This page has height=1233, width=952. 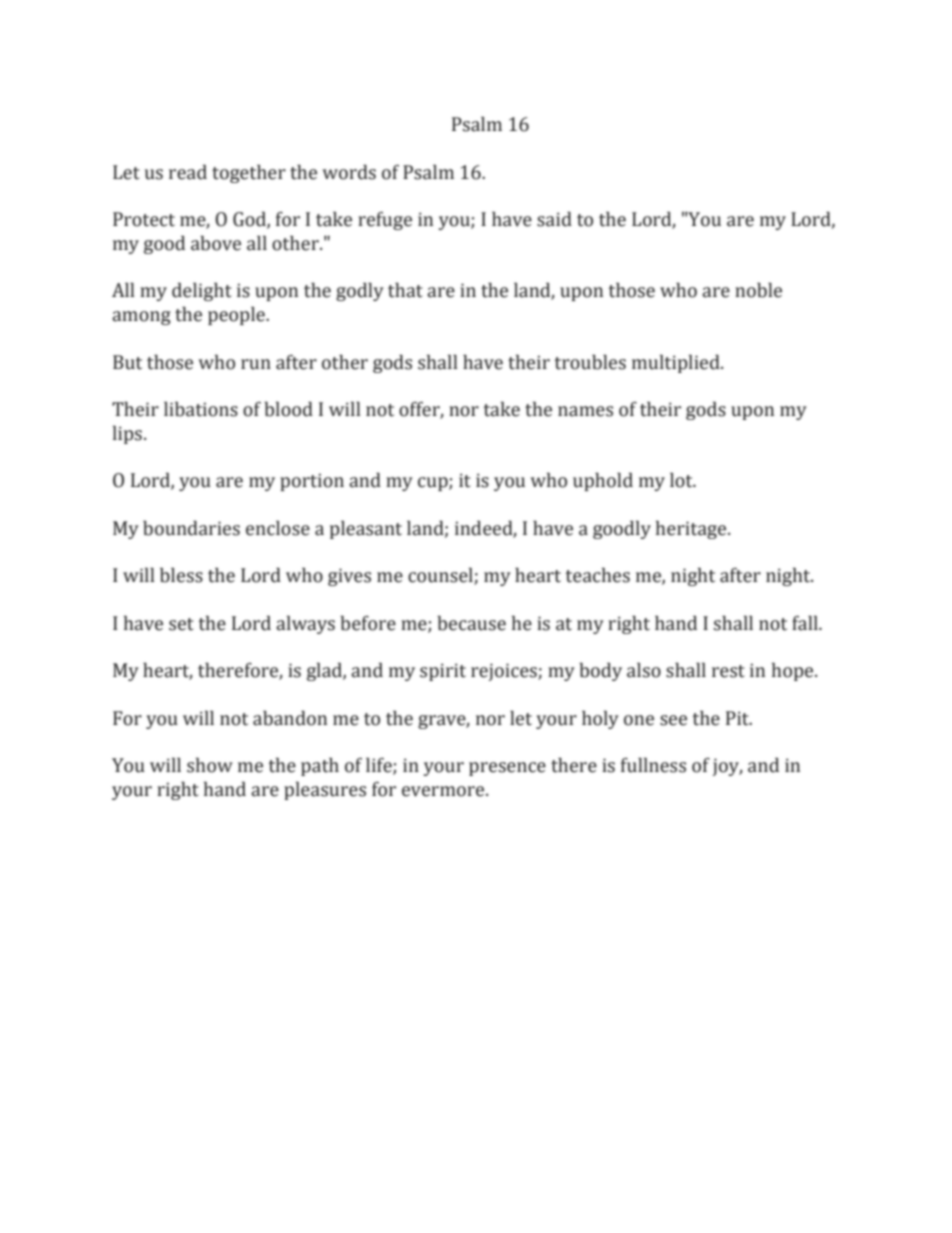 What do you see at coordinates (188, 172) in the page?
I see `read` at bounding box center [188, 172].
